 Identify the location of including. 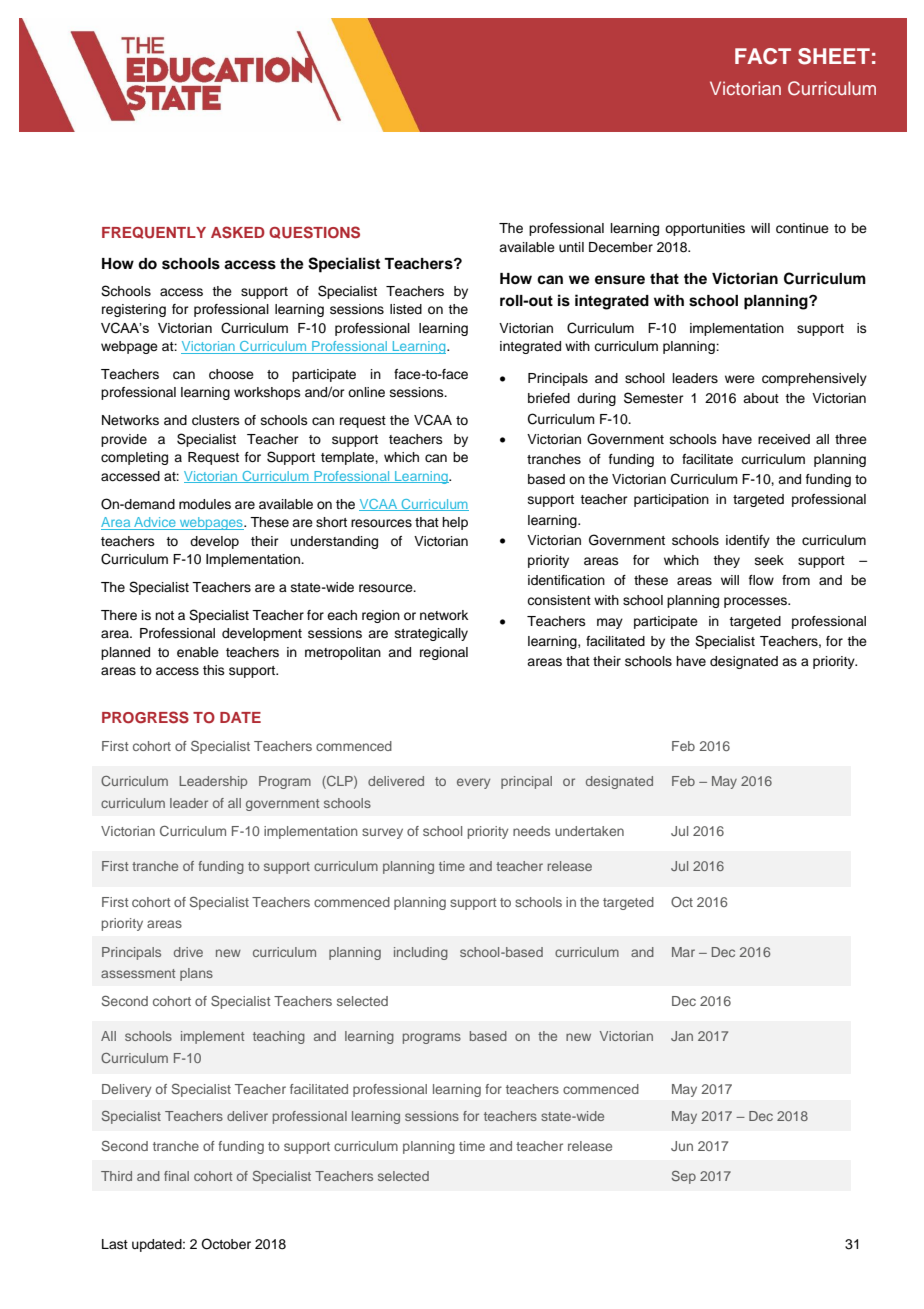
(421, 953).
